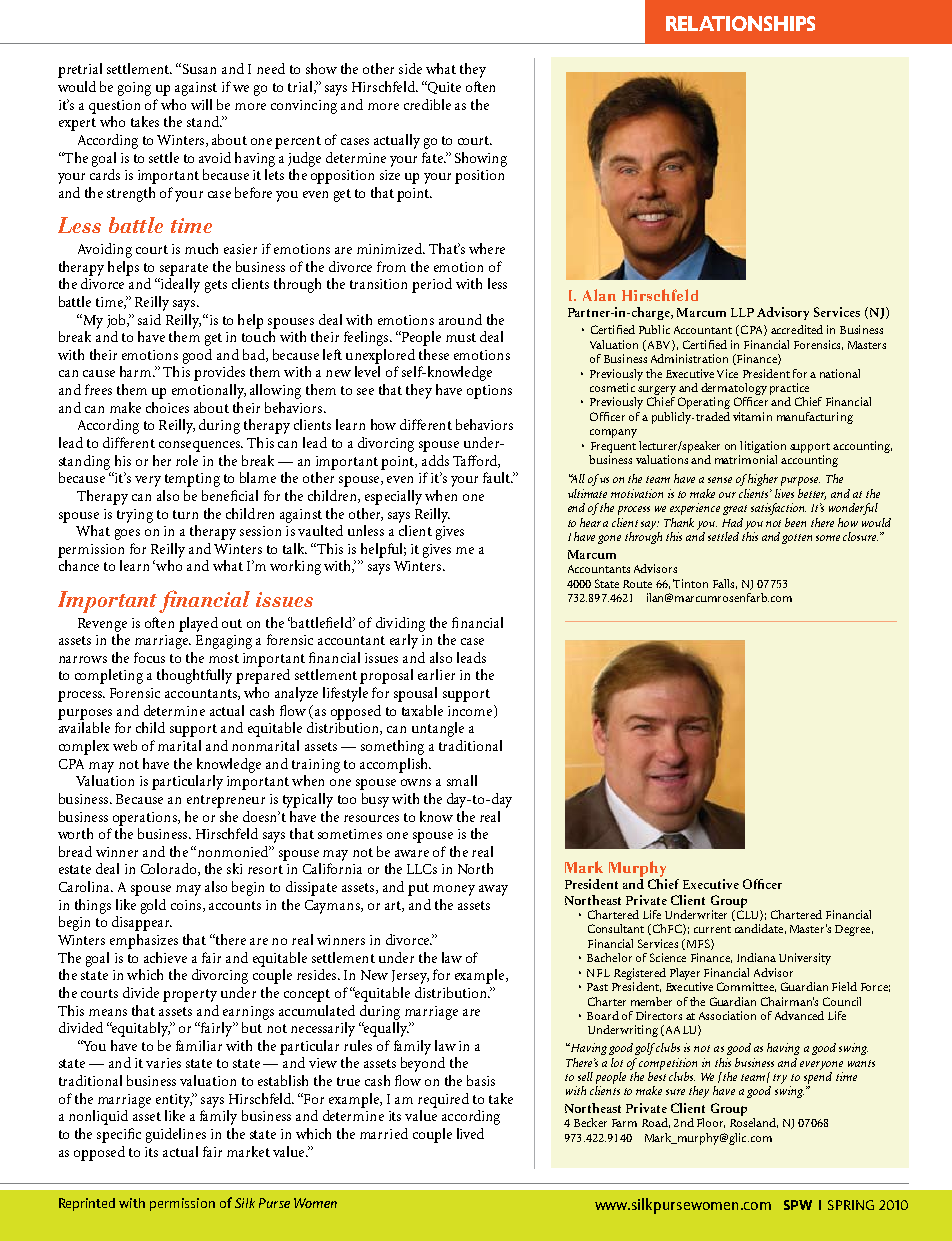 The height and width of the document is (1241, 952). What do you see at coordinates (400, 624) in the document?
I see `dividing` at bounding box center [400, 624].
